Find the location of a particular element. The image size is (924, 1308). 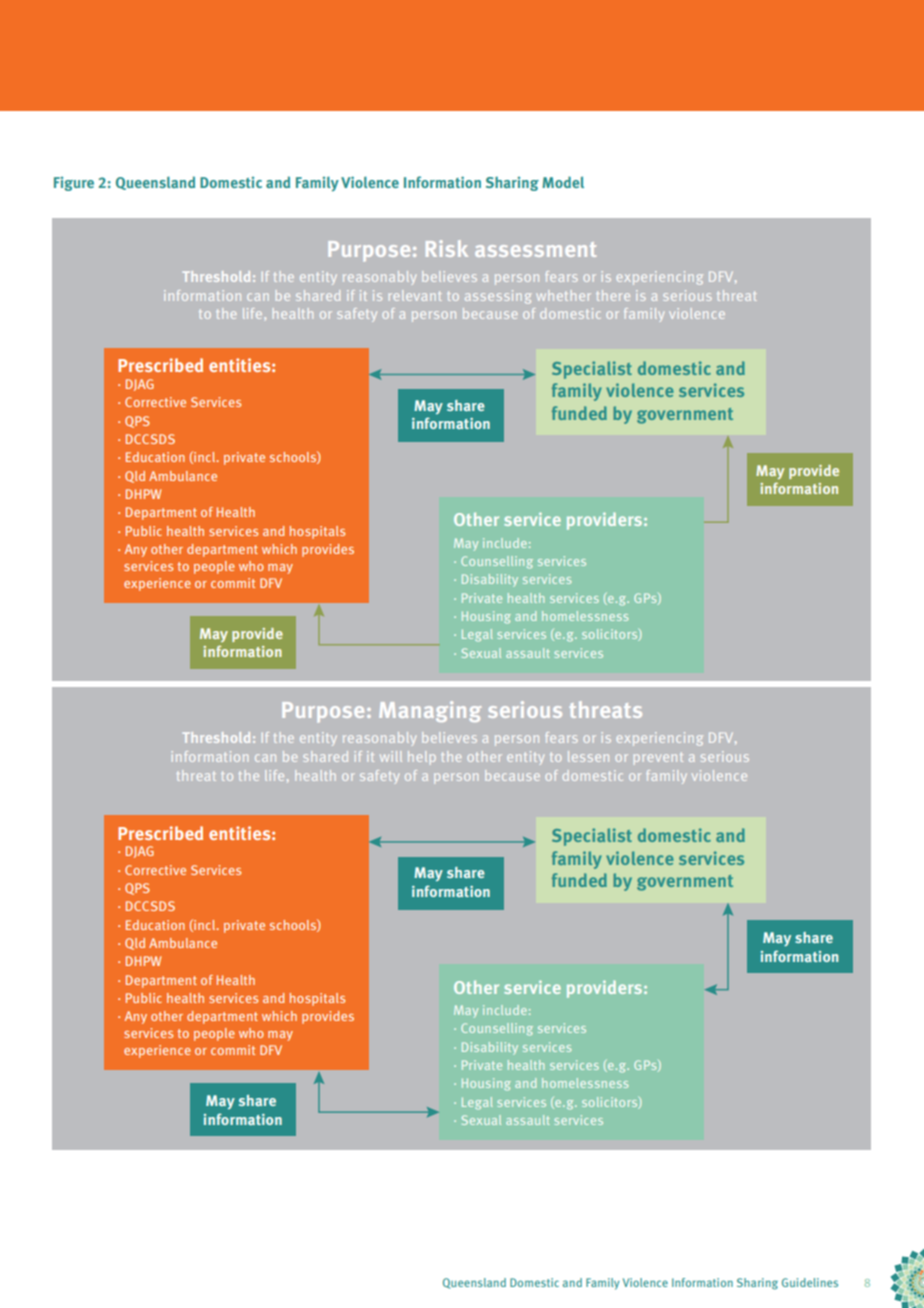

prevent is located at coordinates (658, 758).
